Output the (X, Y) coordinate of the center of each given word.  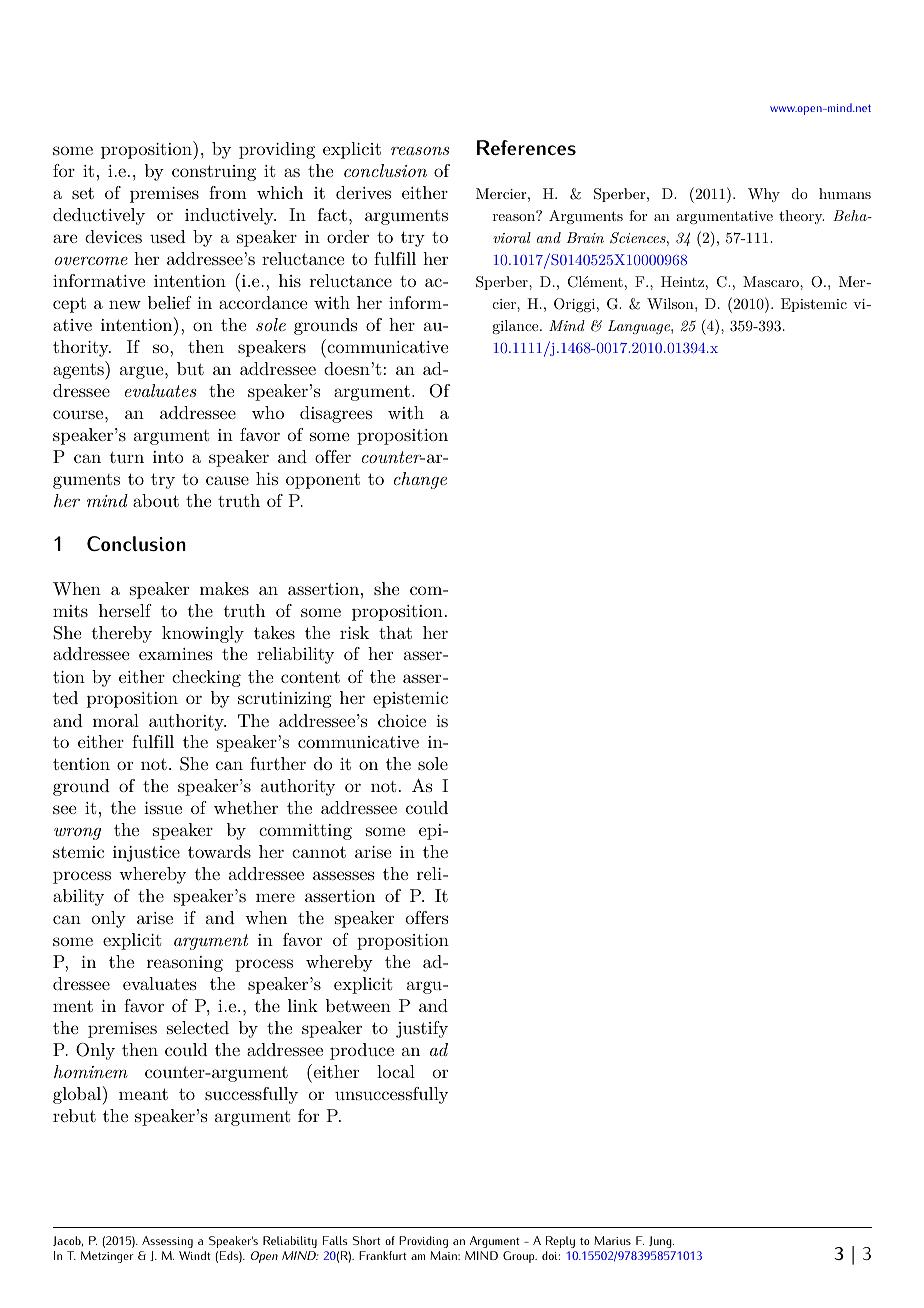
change (420, 480)
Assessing (167, 1242)
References (526, 147)
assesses (343, 875)
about (156, 500)
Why (764, 195)
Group (520, 1257)
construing (214, 173)
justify (422, 1029)
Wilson (671, 303)
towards (219, 851)
